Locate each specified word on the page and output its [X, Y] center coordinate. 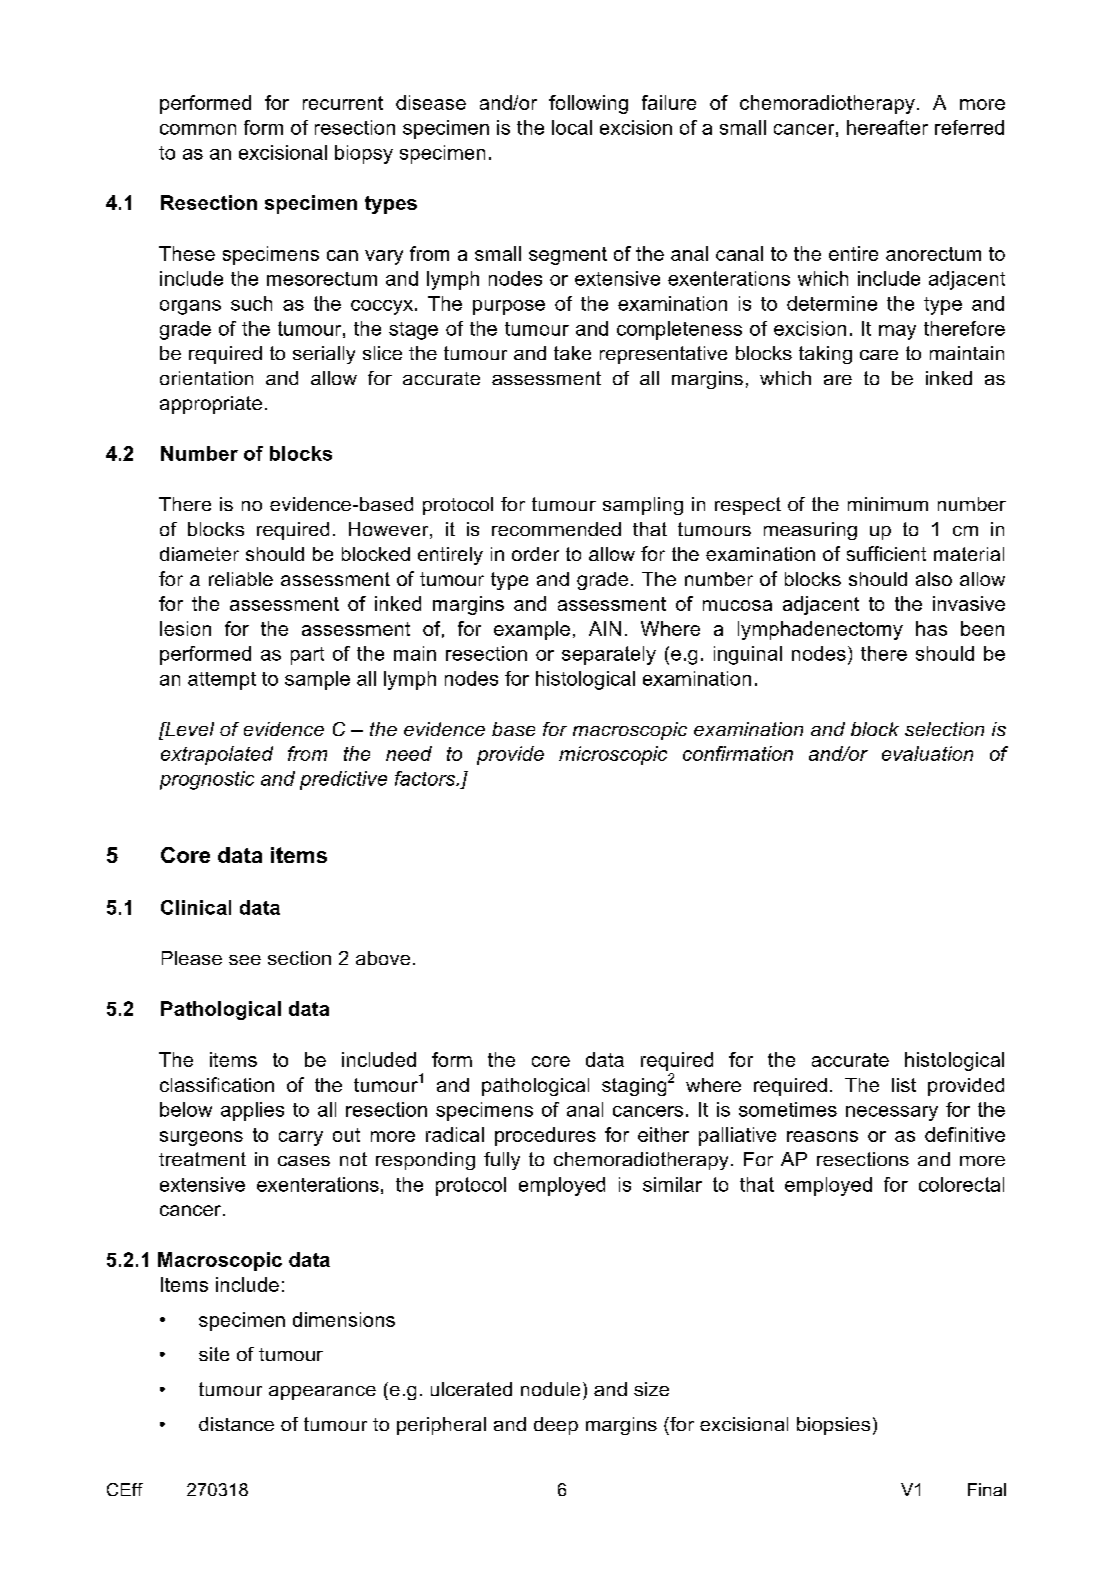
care [879, 355]
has [931, 628]
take [572, 353]
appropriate [211, 405]
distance [236, 1424]
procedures [545, 1136]
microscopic [613, 755]
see [245, 960]
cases [304, 1161]
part [307, 656]
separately [609, 655]
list [904, 1085]
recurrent [343, 103]
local [572, 127]
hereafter [887, 127]
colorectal [961, 1184]
